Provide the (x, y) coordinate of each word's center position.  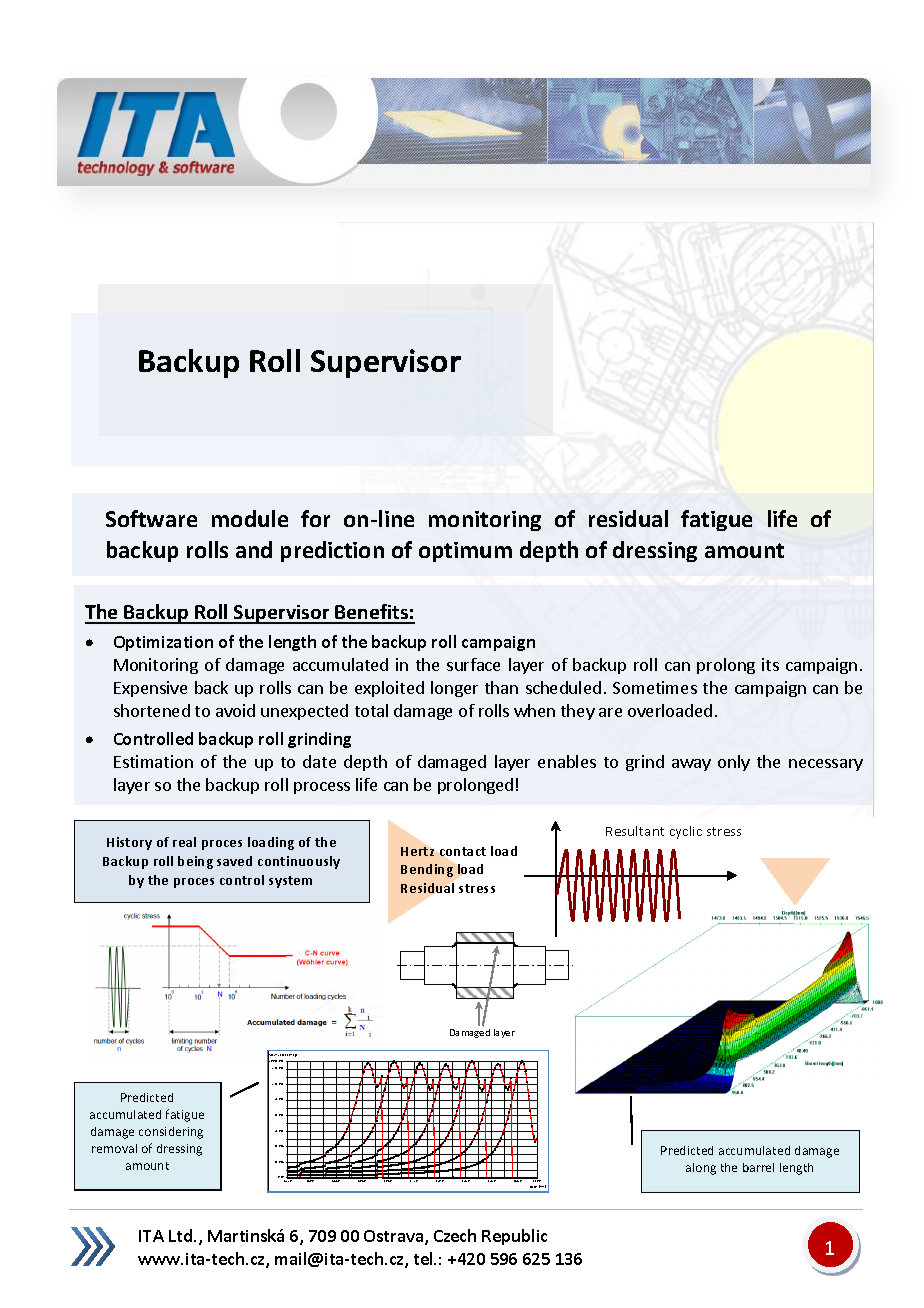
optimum (465, 552)
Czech (455, 1235)
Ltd (180, 1235)
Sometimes (655, 687)
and (254, 549)
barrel (758, 1167)
